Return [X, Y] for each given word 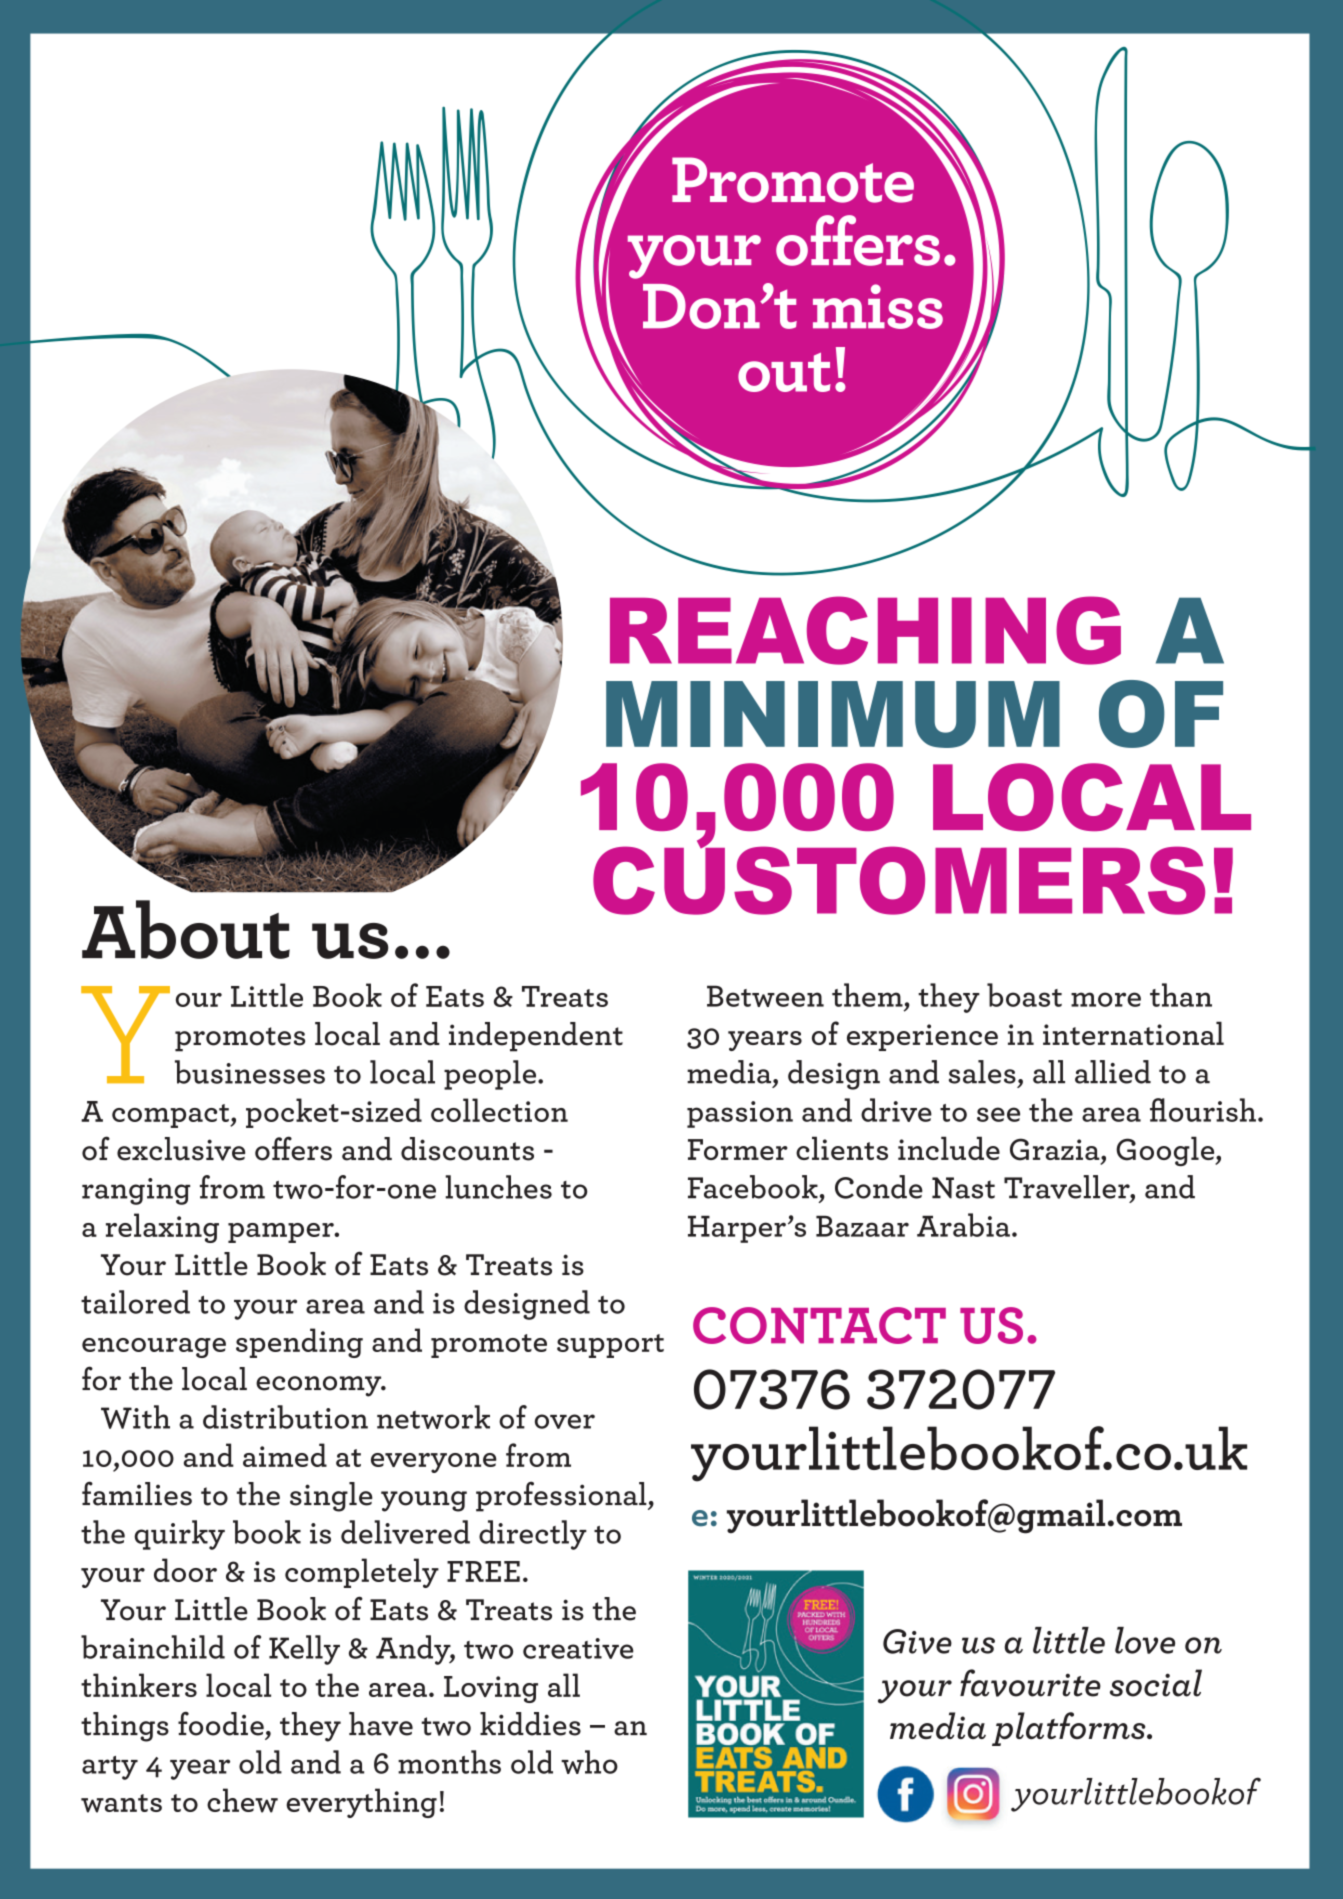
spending [299, 1343]
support [610, 1346]
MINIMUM [833, 714]
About [186, 929]
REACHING [865, 630]
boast [1024, 995]
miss [878, 306]
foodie [221, 1723]
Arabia [963, 1225]
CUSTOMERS [899, 879]
